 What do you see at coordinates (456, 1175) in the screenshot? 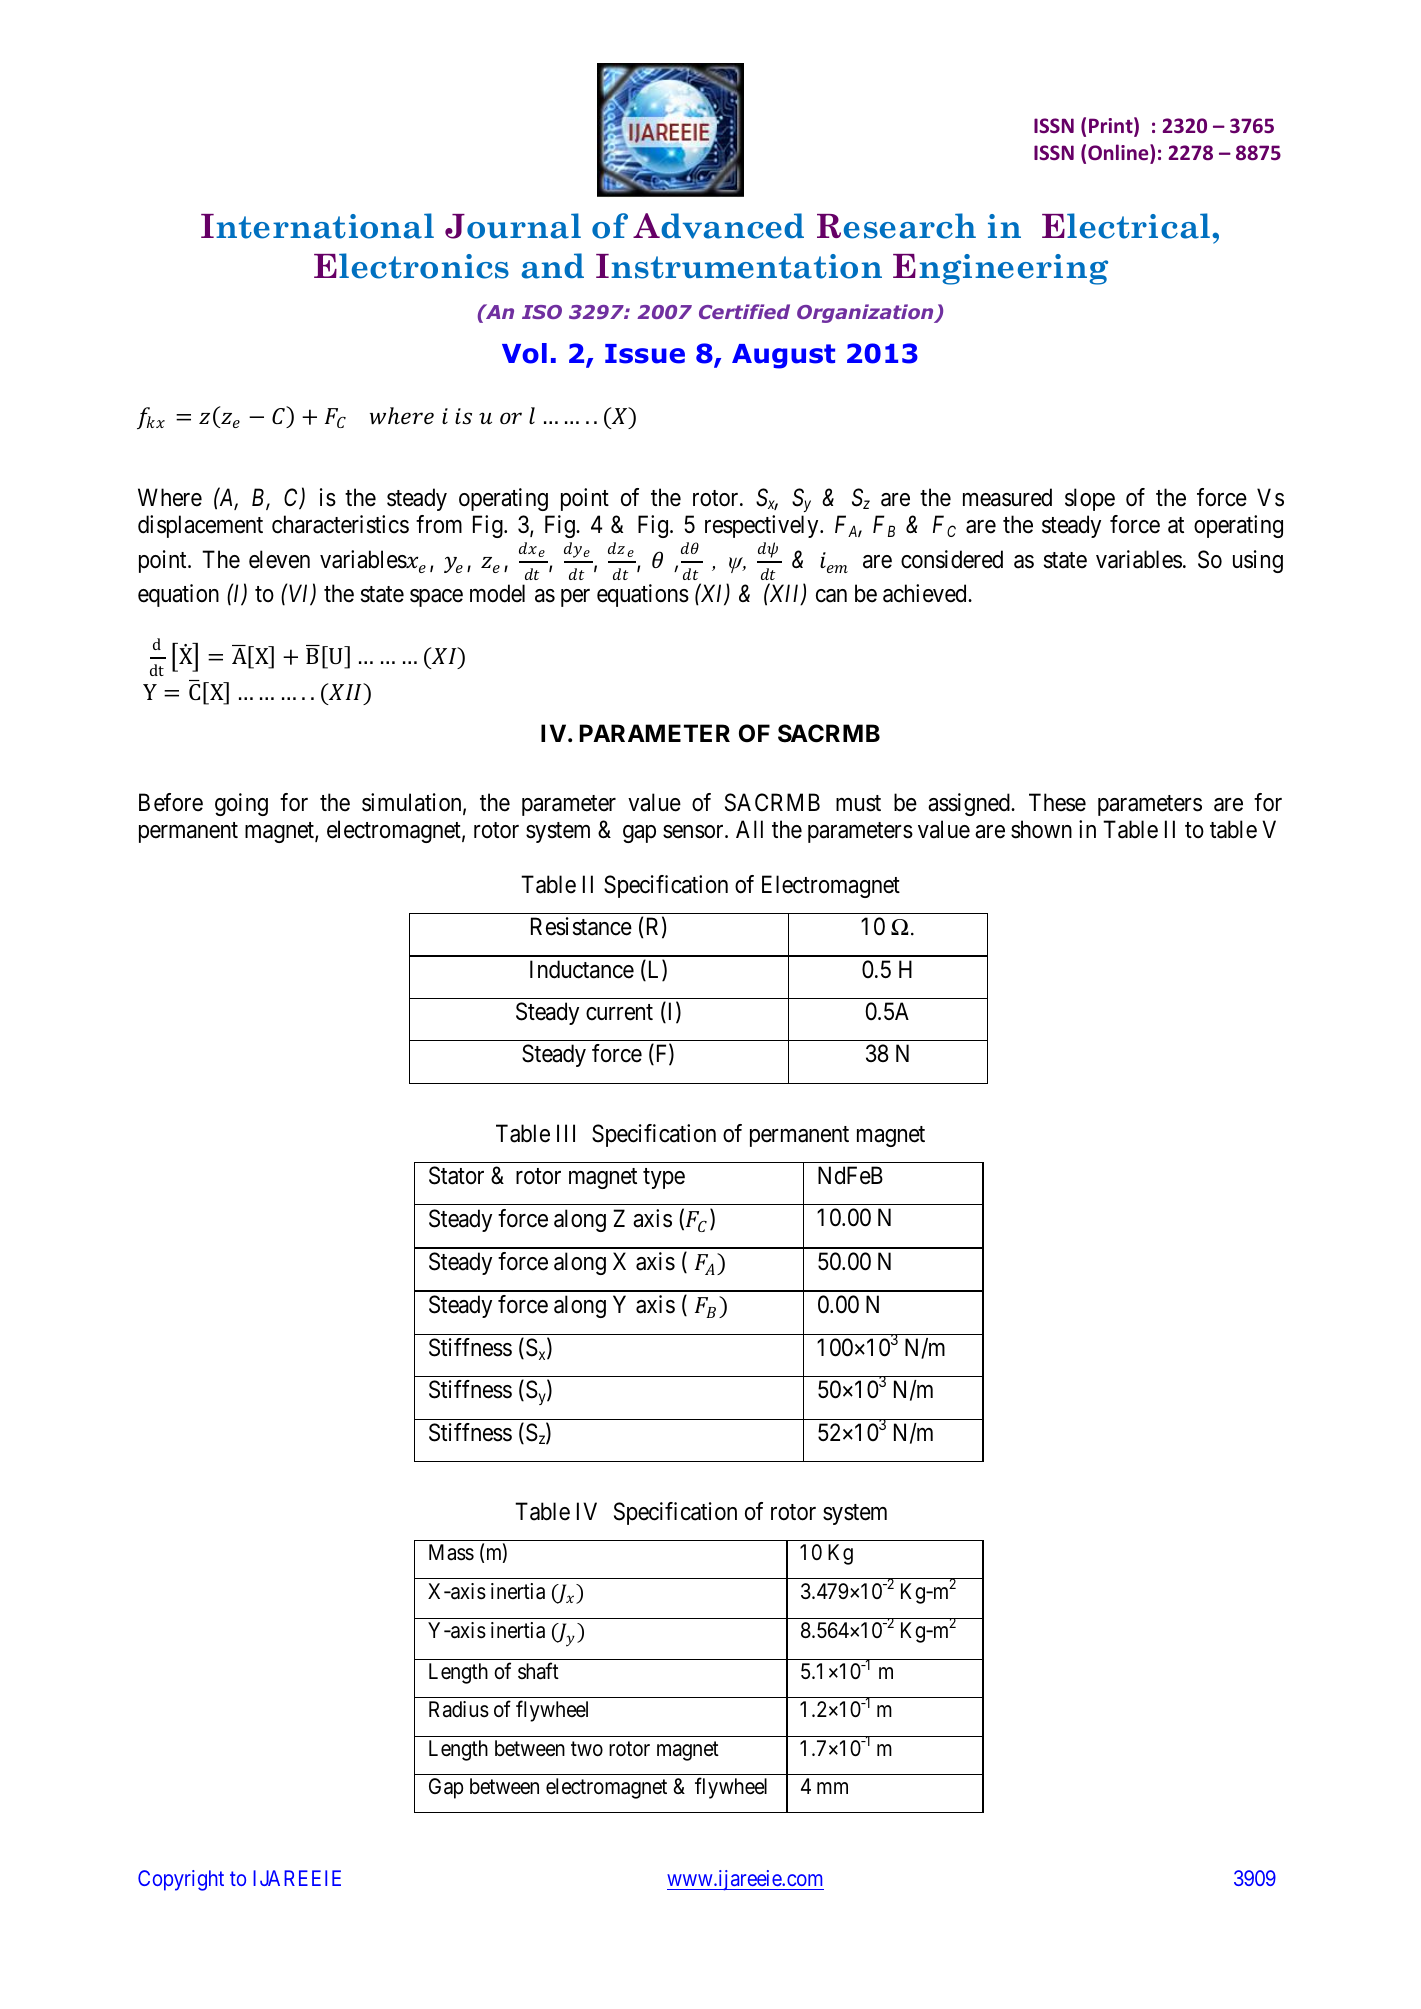
I see `Stator` at bounding box center [456, 1175].
